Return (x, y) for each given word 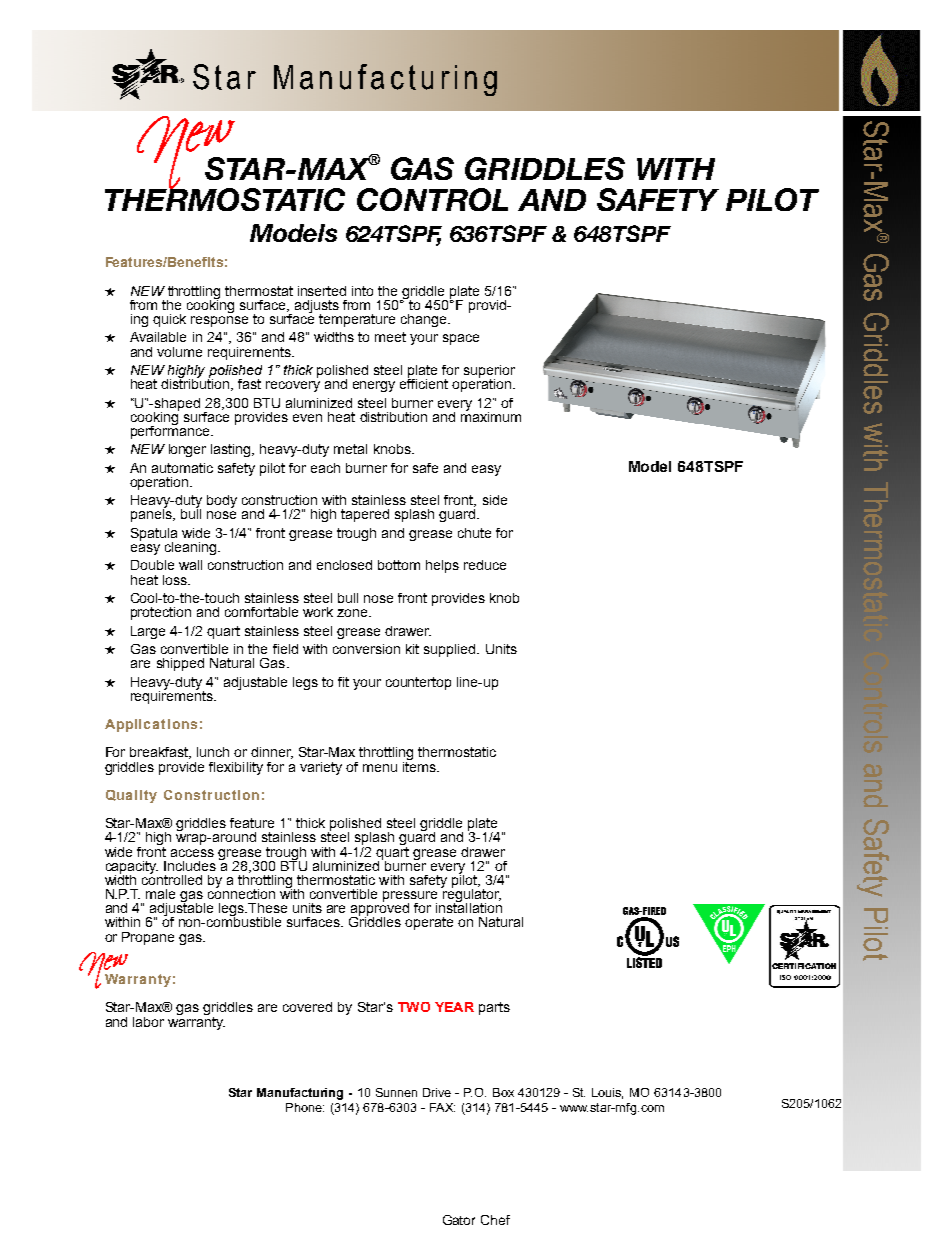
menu (380, 768)
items (420, 765)
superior (489, 372)
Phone (305, 1107)
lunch (213, 752)
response (219, 321)
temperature (357, 320)
